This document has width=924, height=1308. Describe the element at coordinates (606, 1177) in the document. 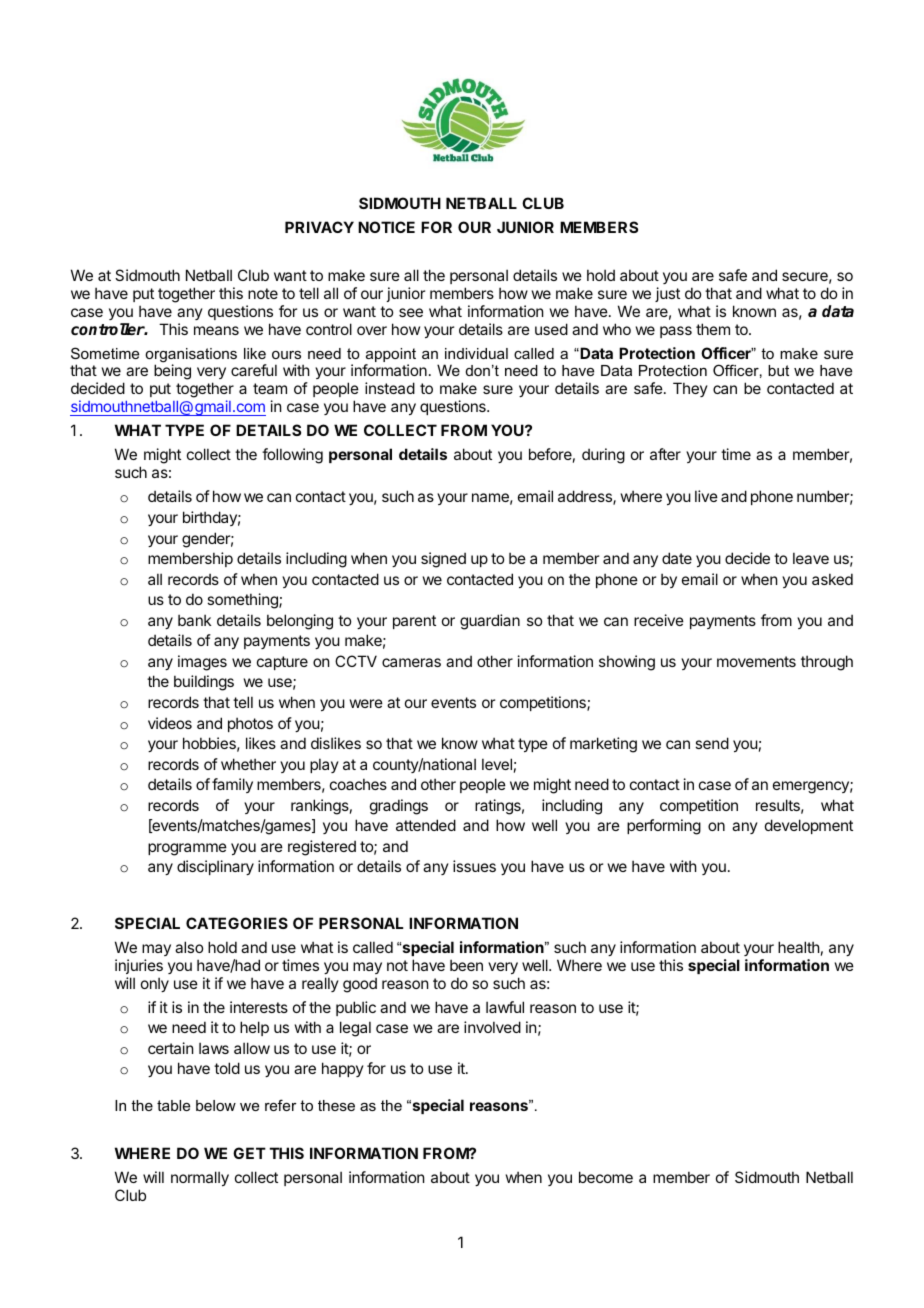

I see `become` at that location.
